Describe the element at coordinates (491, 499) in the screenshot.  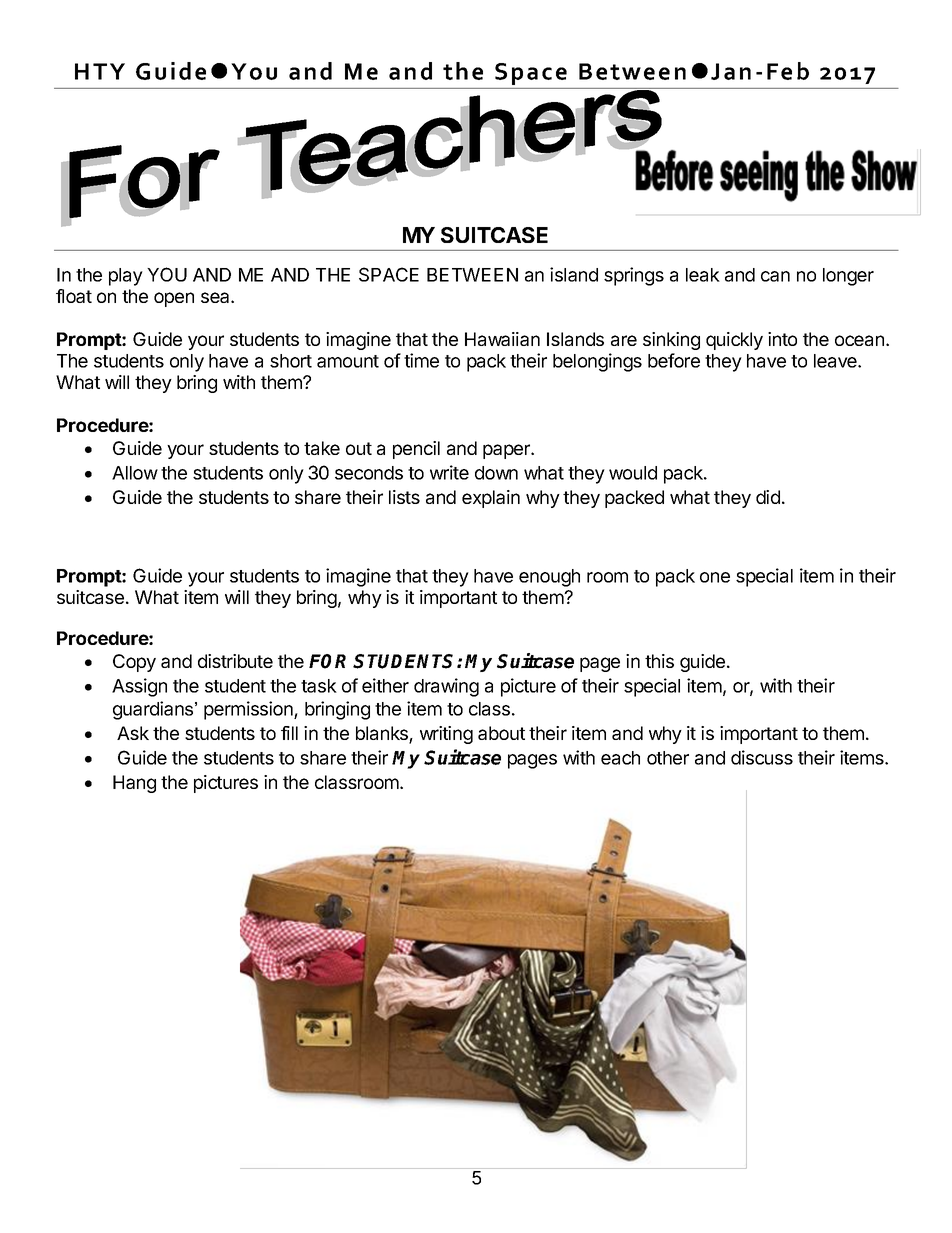
I see `explain` at that location.
